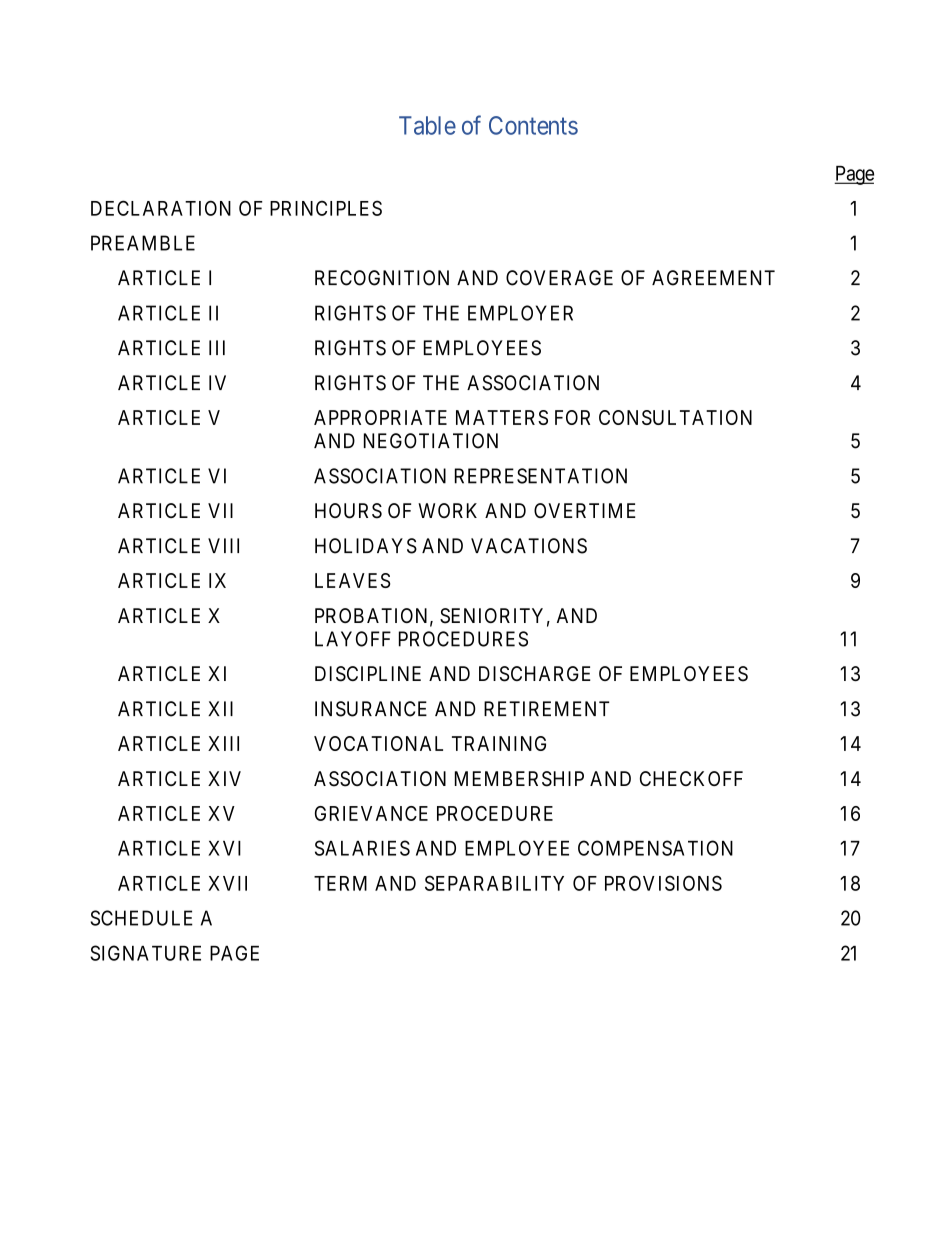 Image resolution: width=952 pixels, height=1233 pixels. Describe the element at coordinates (431, 441) in the screenshot. I see `NEGOTIATION` at that location.
